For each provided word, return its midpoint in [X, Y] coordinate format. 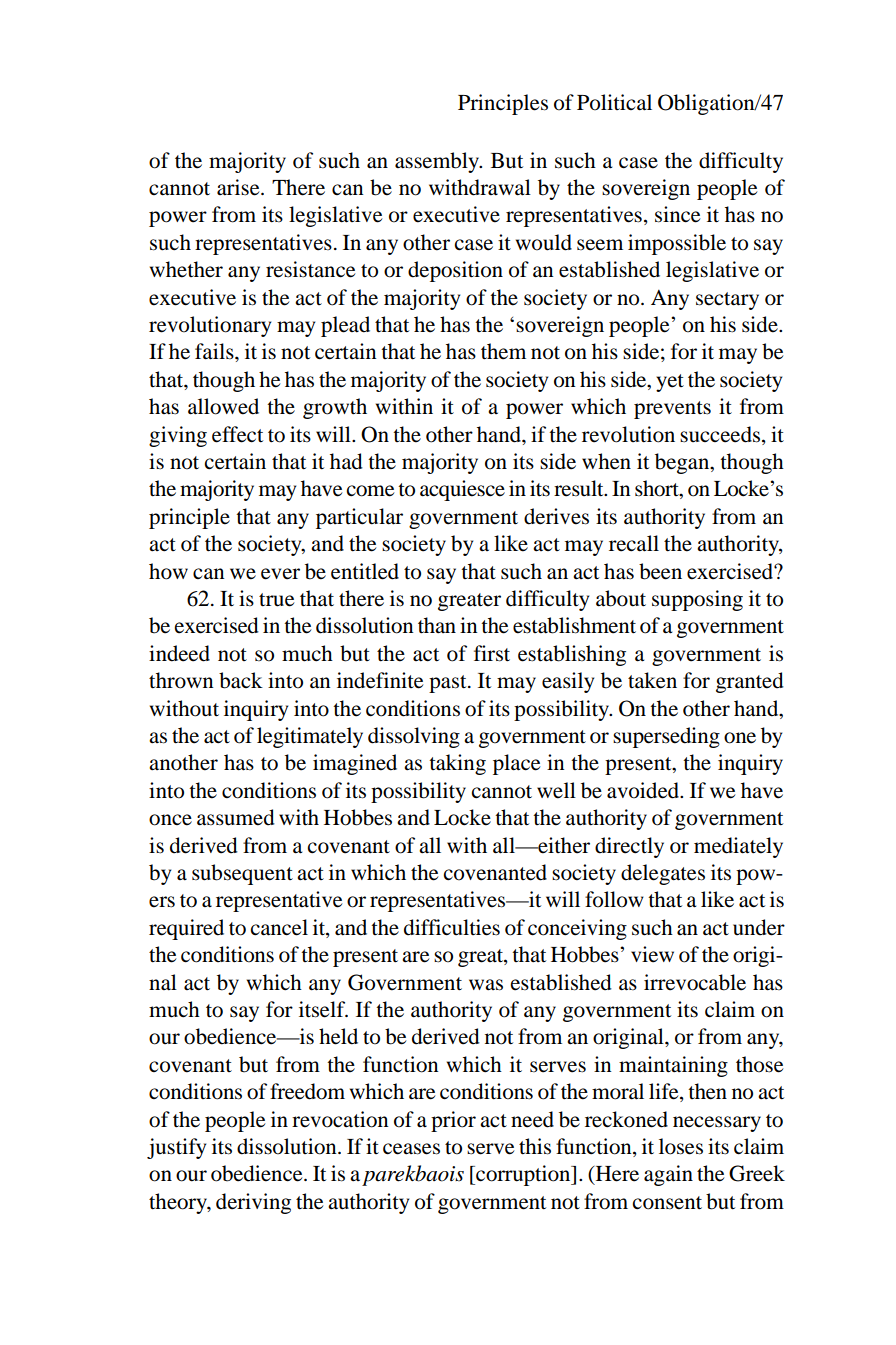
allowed [223, 406]
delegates [663, 874]
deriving [253, 1203]
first [492, 653]
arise [239, 187]
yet [670, 383]
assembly [438, 162]
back [241, 680]
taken [652, 680]
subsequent [242, 874]
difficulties [452, 927]
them [503, 351]
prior [453, 1121]
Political [614, 102]
